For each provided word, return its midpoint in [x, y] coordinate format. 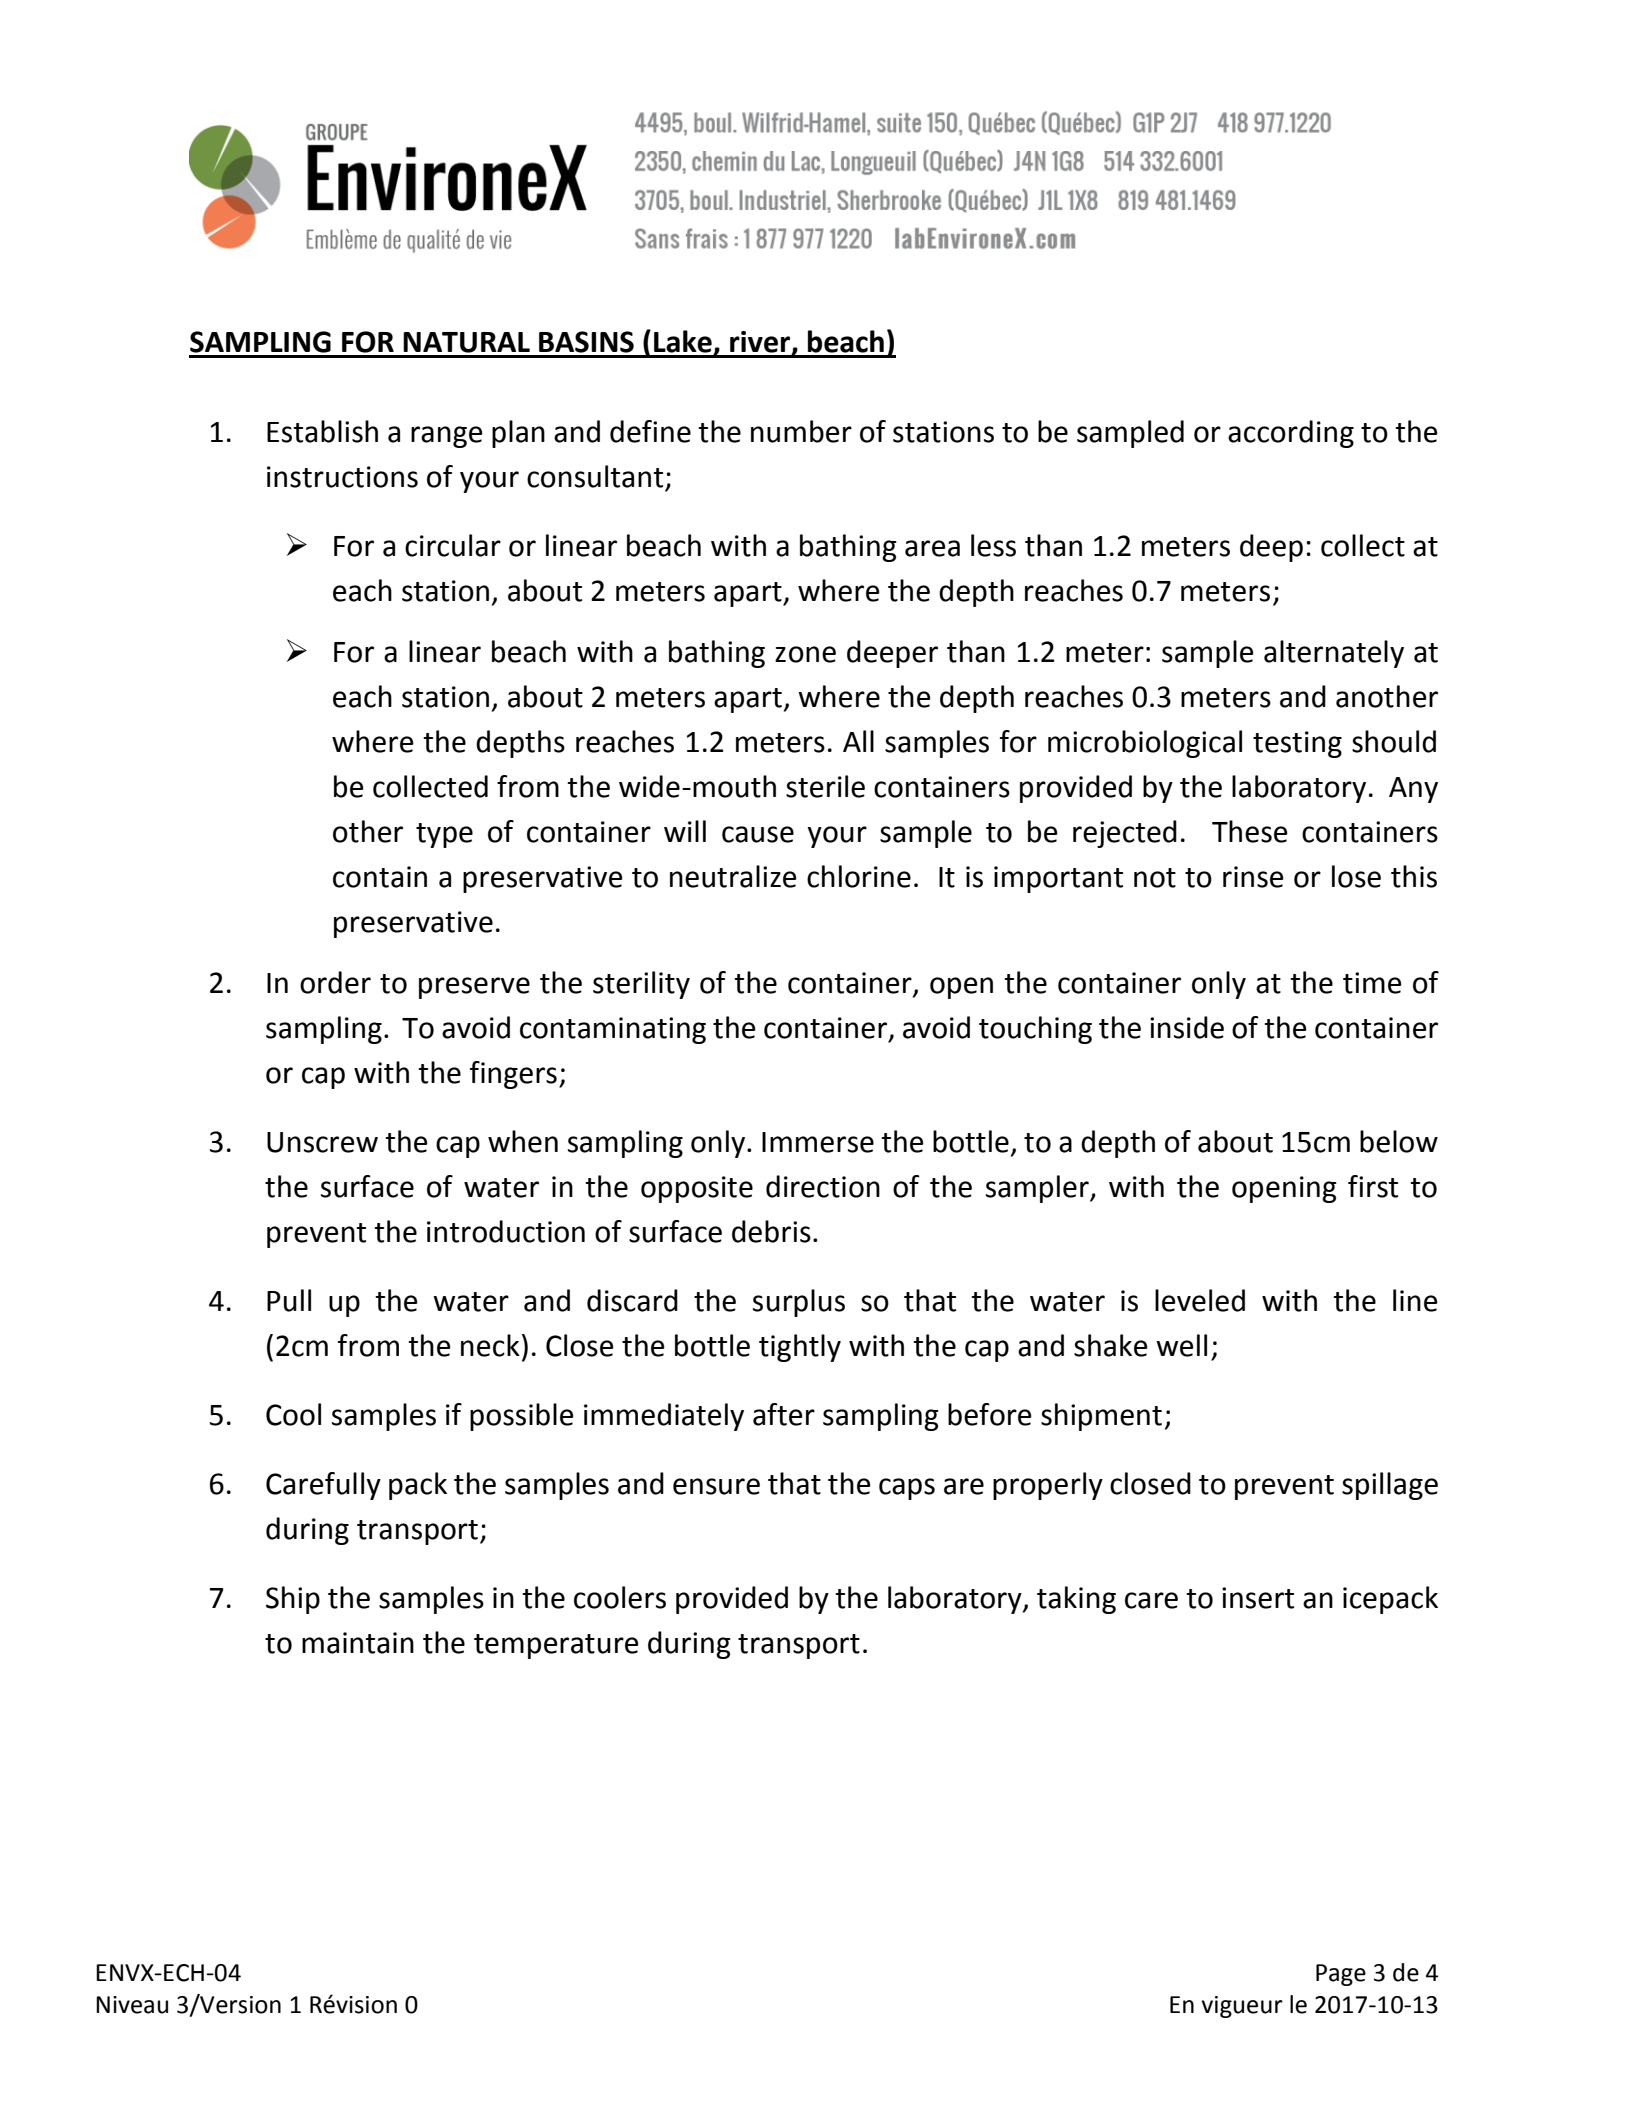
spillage [1390, 1486]
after [784, 1414]
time [1372, 983]
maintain [358, 1643]
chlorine [859, 876]
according [1291, 434]
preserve [474, 988]
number [801, 431]
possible [522, 1417]
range [447, 437]
